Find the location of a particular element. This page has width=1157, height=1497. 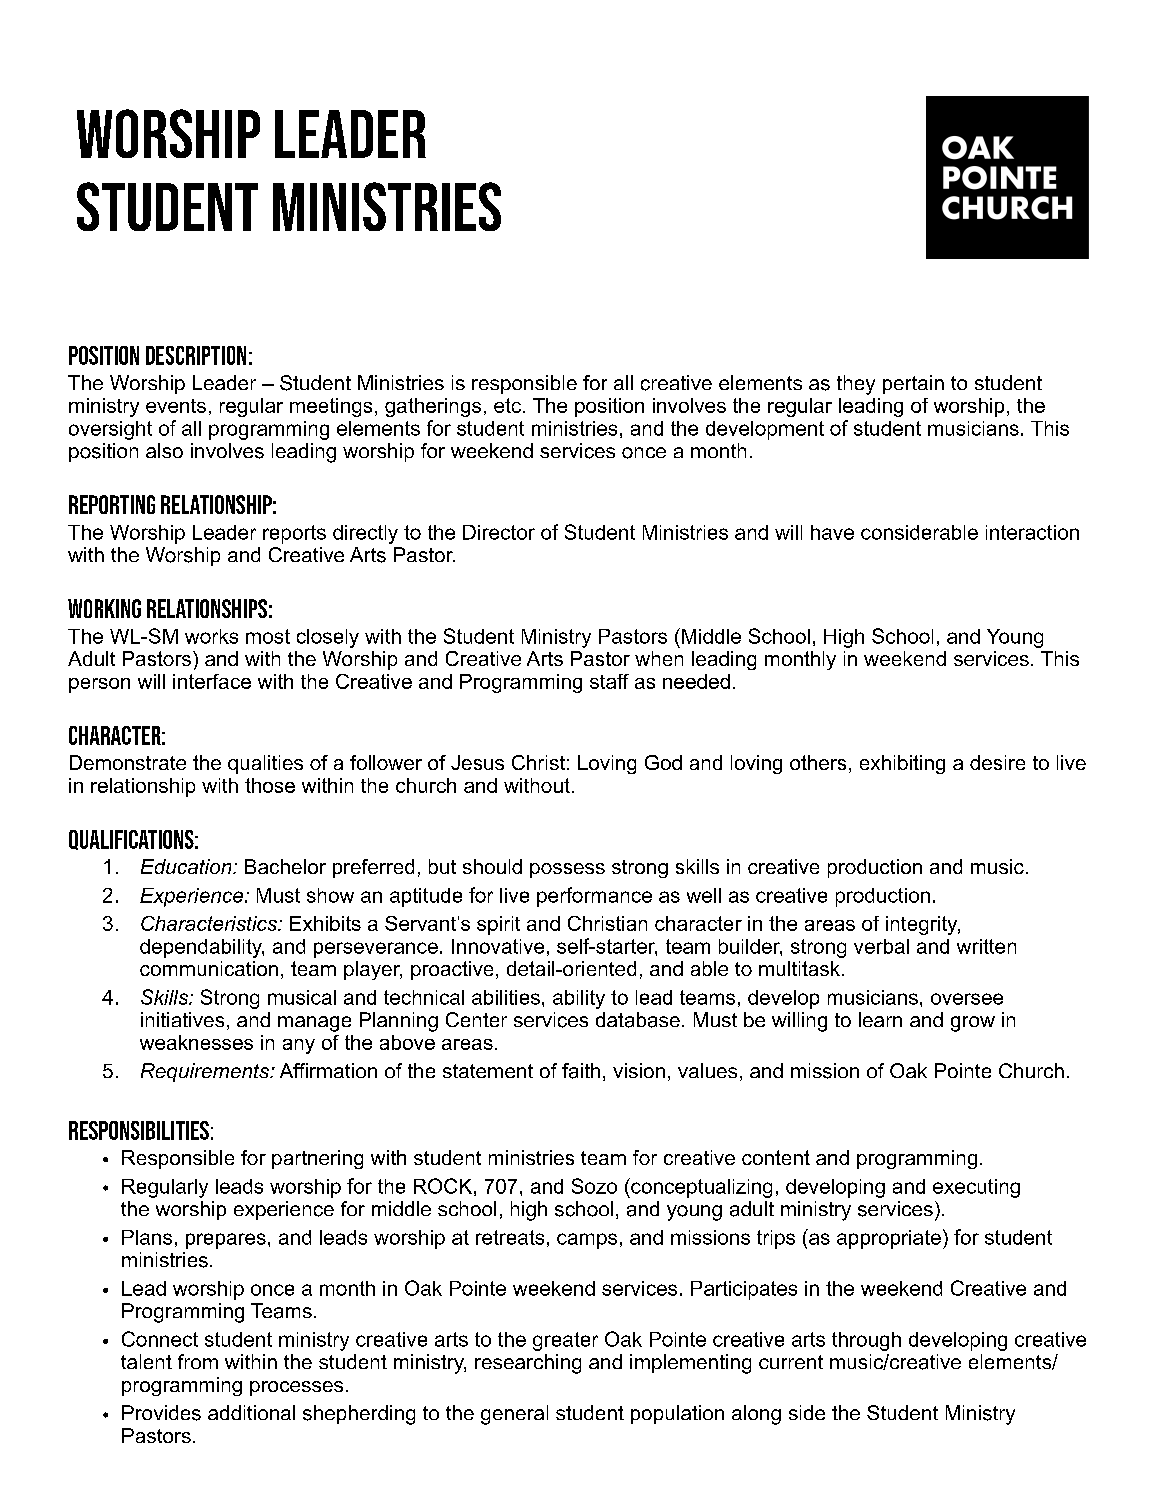

from is located at coordinates (198, 1361).
